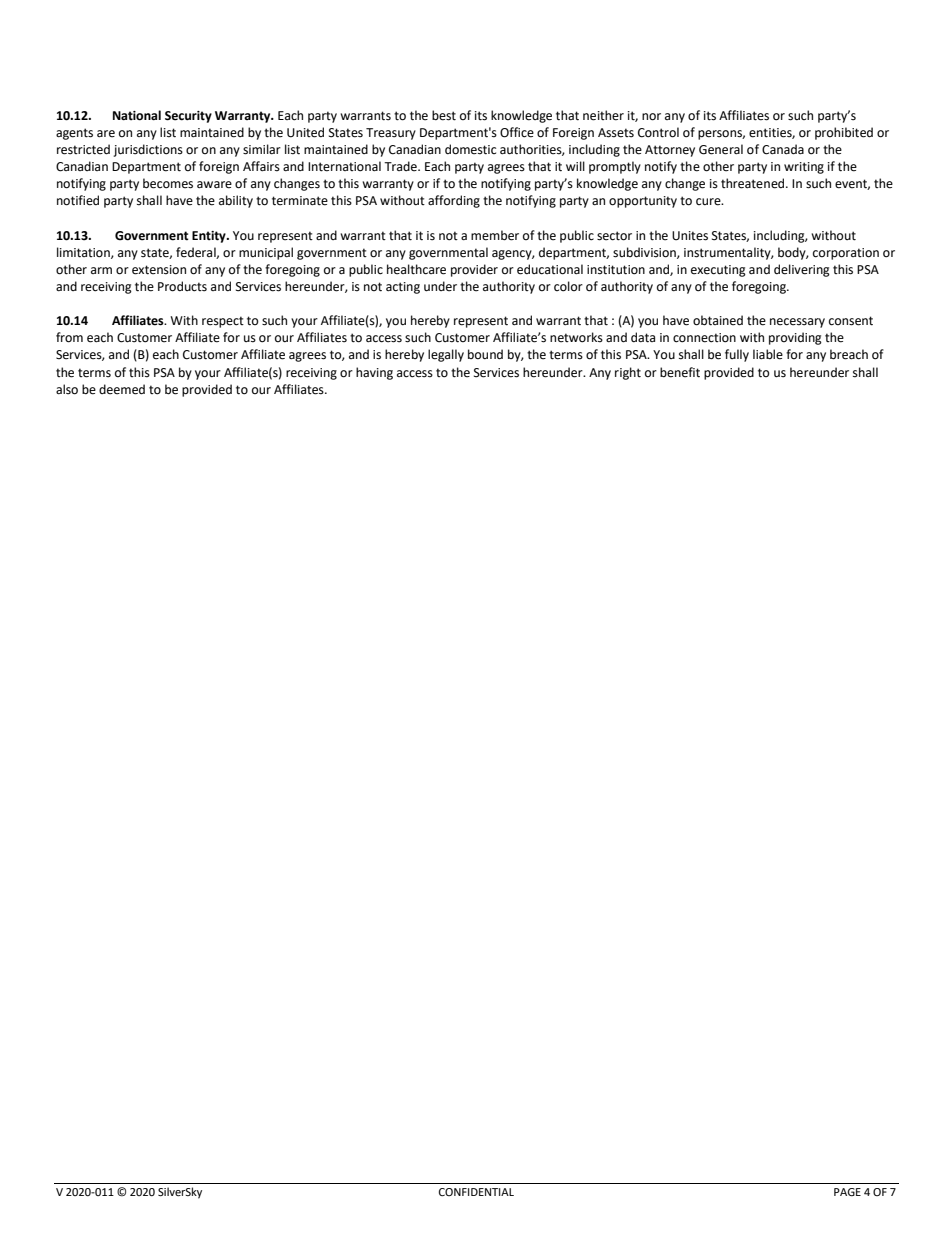 Image resolution: width=952 pixels, height=1233 pixels. What do you see at coordinates (67, 389) in the image?
I see `also` at bounding box center [67, 389].
